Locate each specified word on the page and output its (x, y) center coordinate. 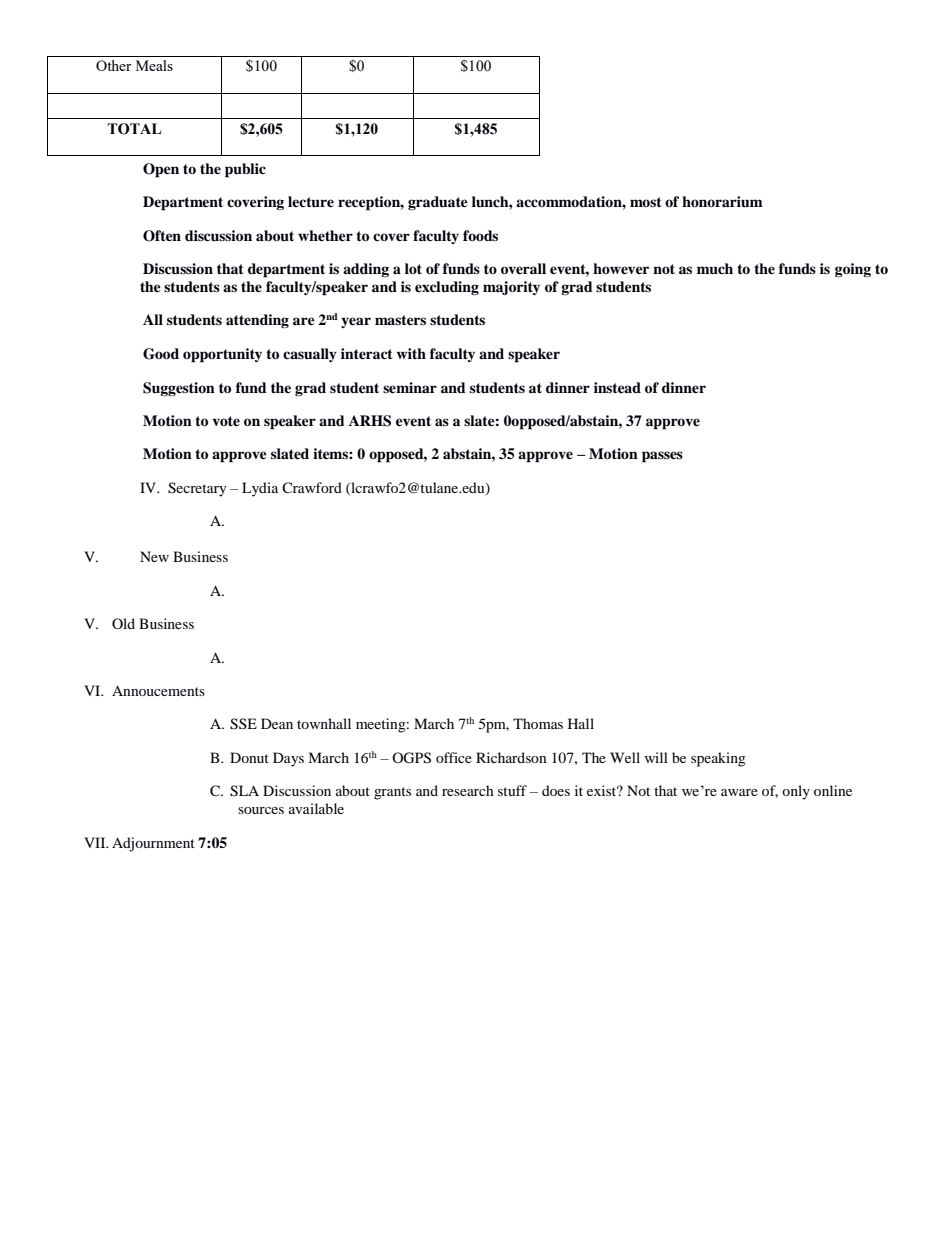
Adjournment (153, 844)
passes (662, 457)
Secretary (197, 489)
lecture (311, 202)
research (468, 790)
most (646, 202)
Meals (154, 65)
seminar (410, 387)
